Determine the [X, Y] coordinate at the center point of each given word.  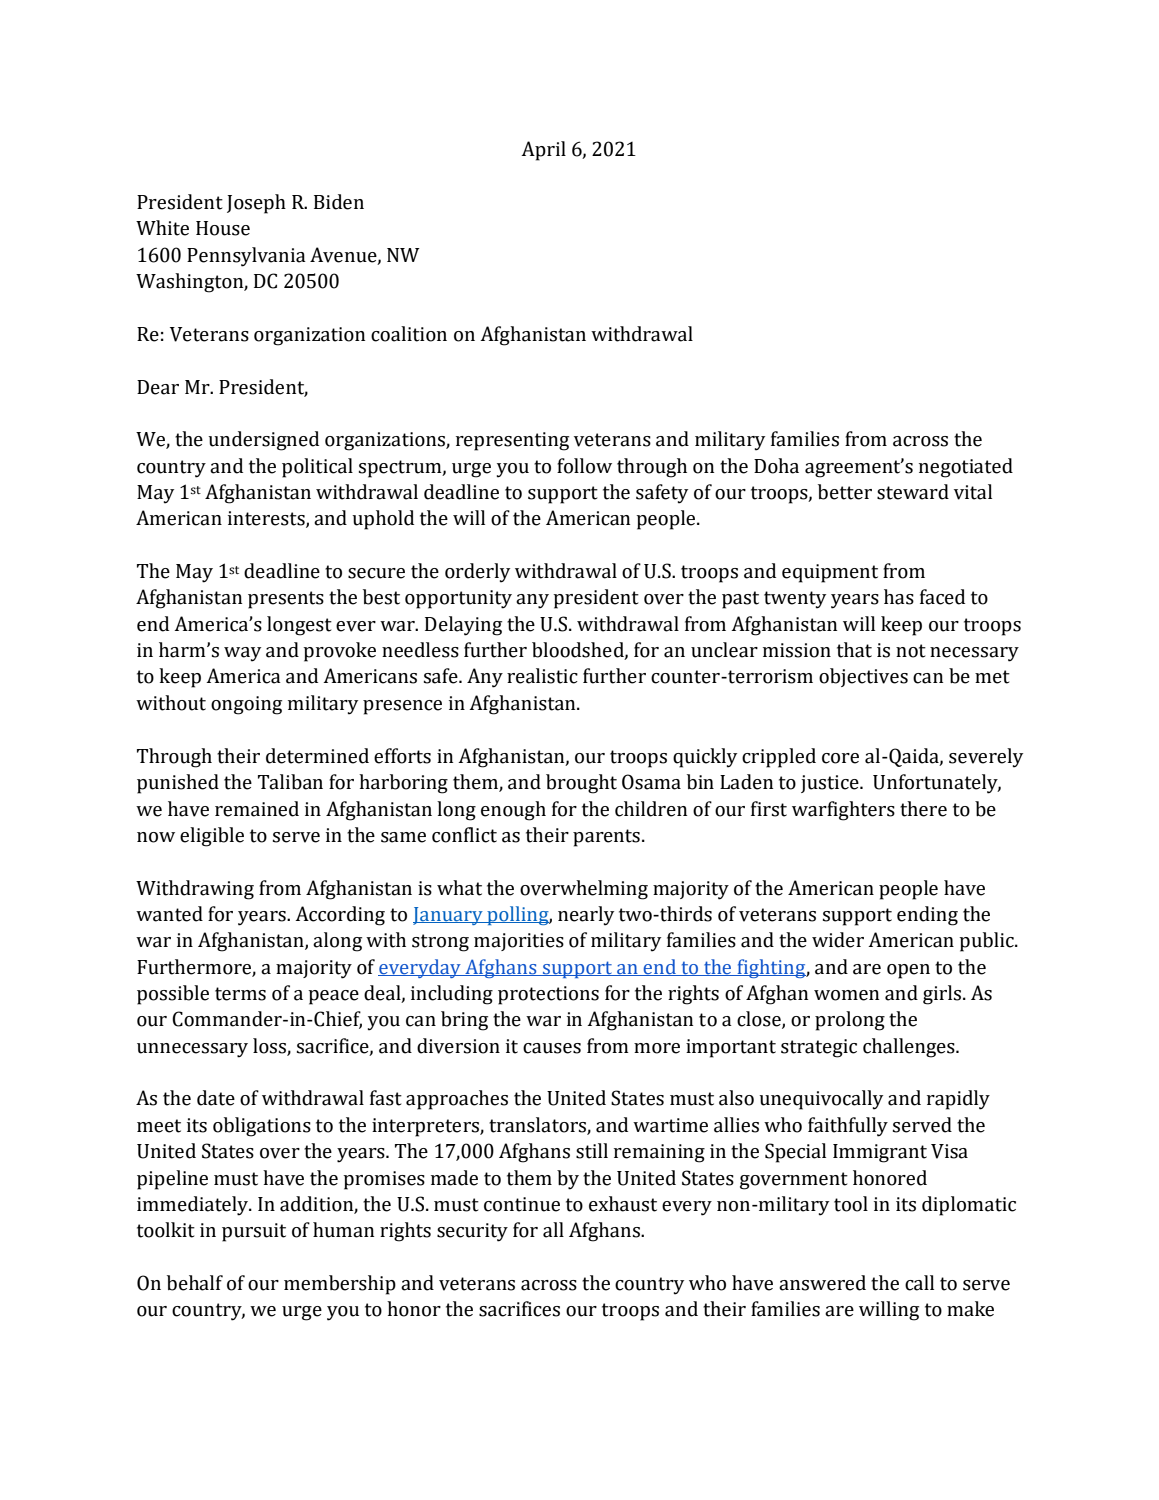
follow [584, 466]
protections [548, 995]
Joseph [256, 204]
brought [581, 784]
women [846, 995]
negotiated [966, 468]
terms [240, 994]
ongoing [246, 705]
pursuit [254, 1232]
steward [913, 492]
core [840, 758]
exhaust [623, 1204]
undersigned [263, 441]
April [543, 151]
